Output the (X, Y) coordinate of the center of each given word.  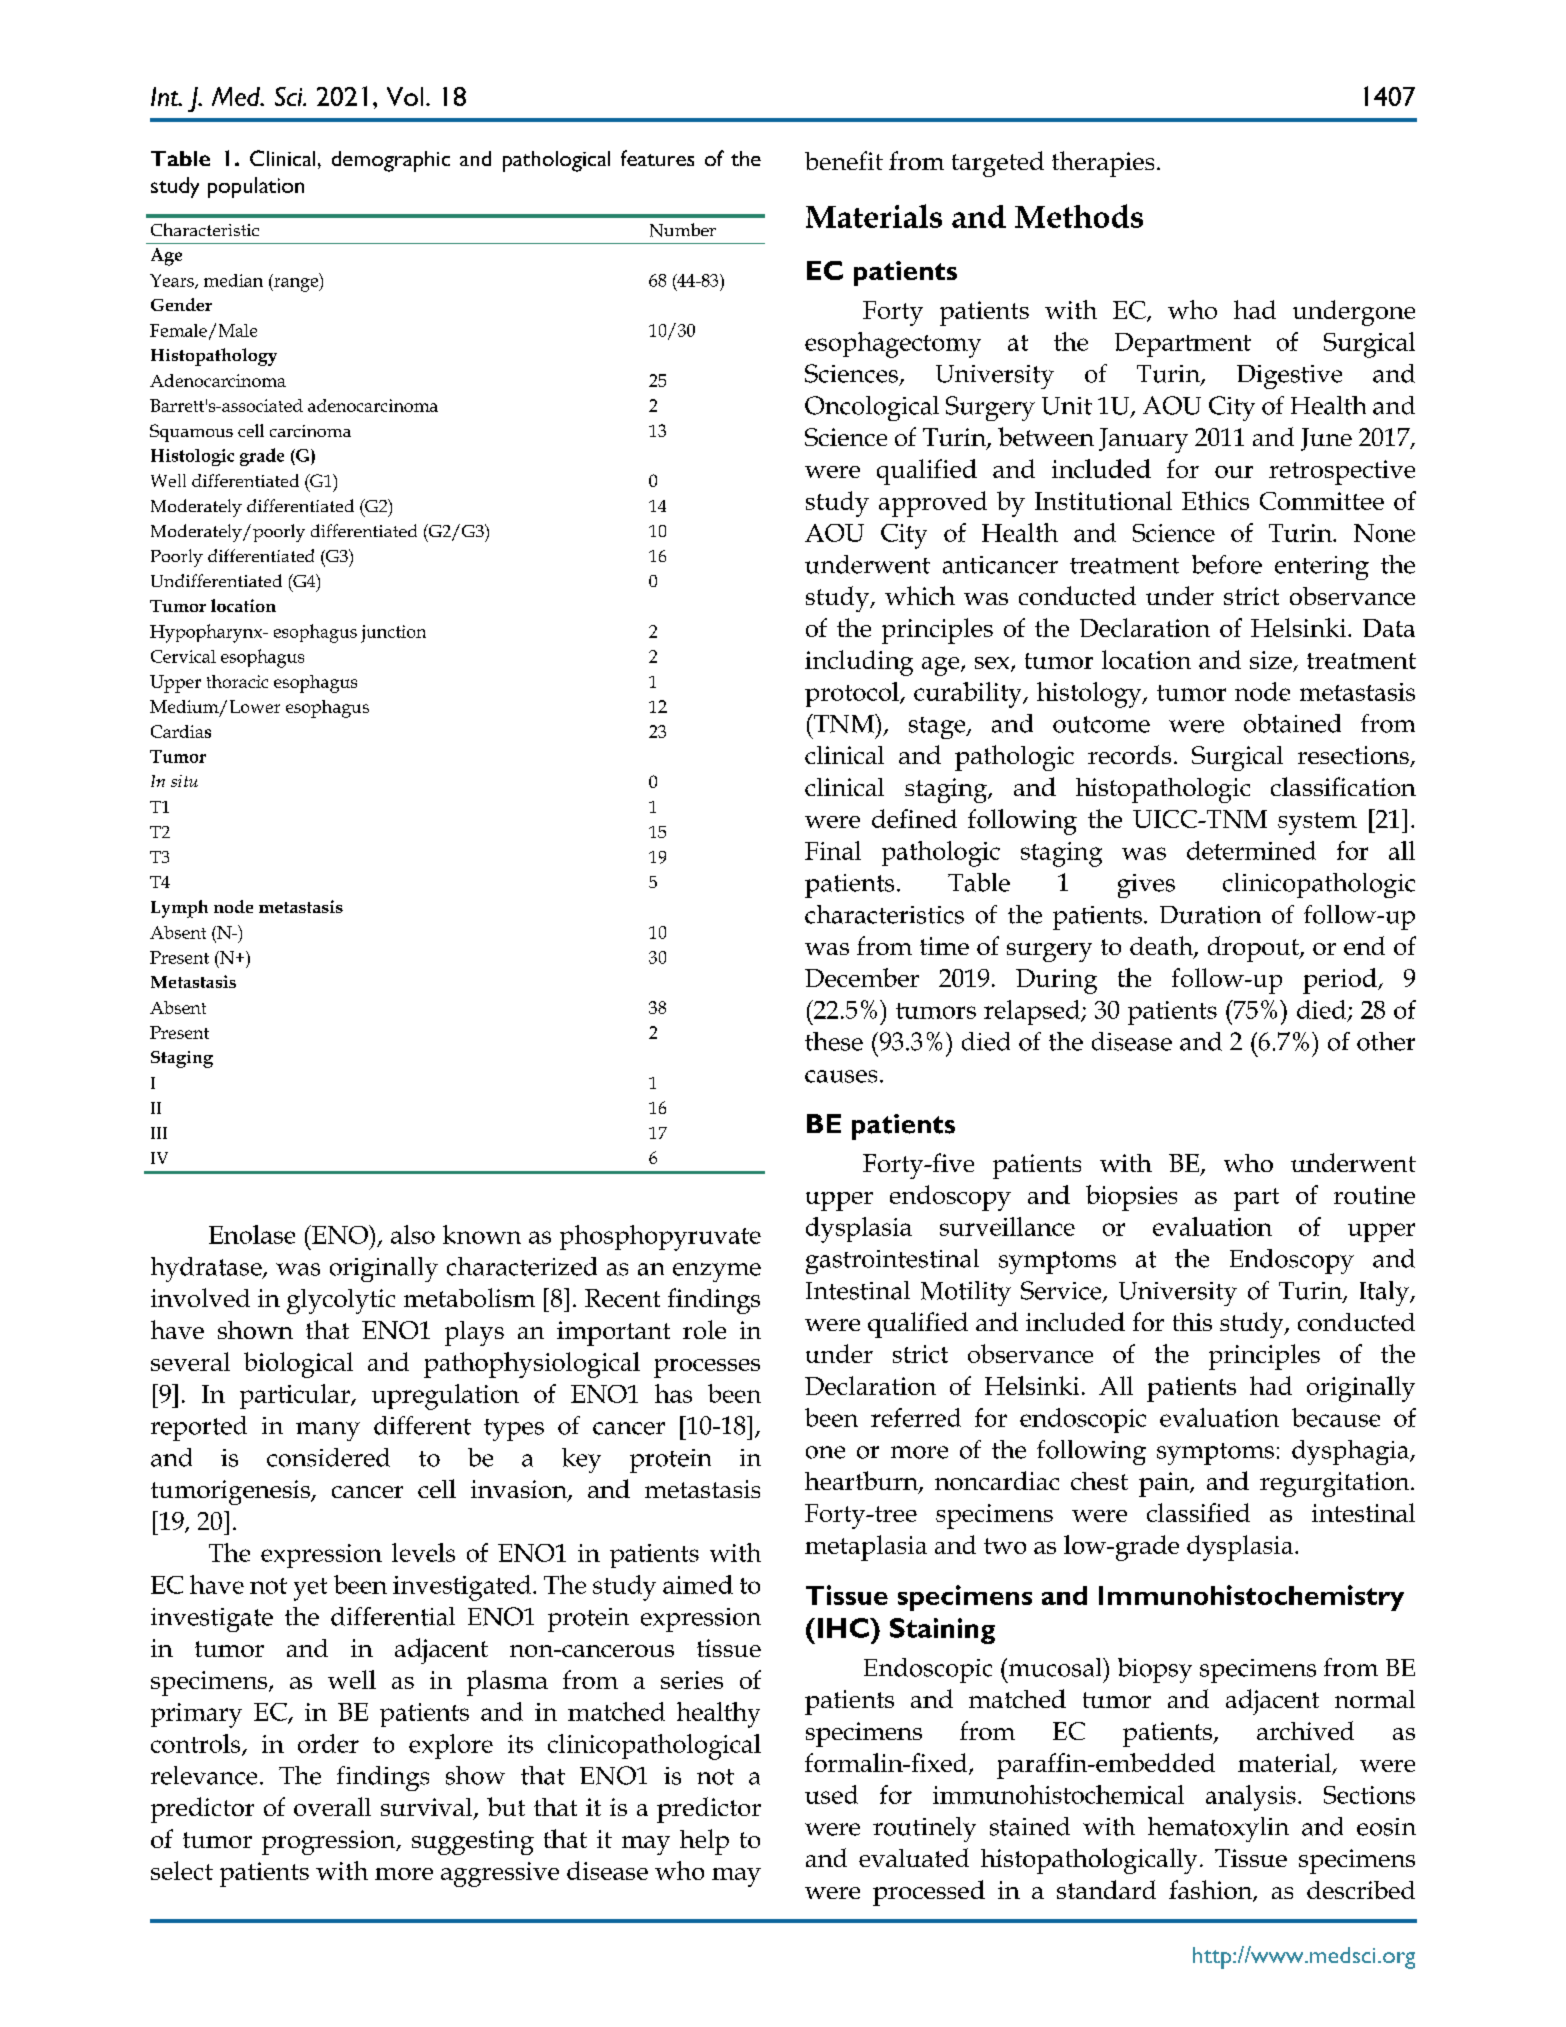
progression (330, 1842)
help (704, 1842)
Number (683, 230)
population (256, 187)
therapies (1103, 164)
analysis (1251, 1798)
